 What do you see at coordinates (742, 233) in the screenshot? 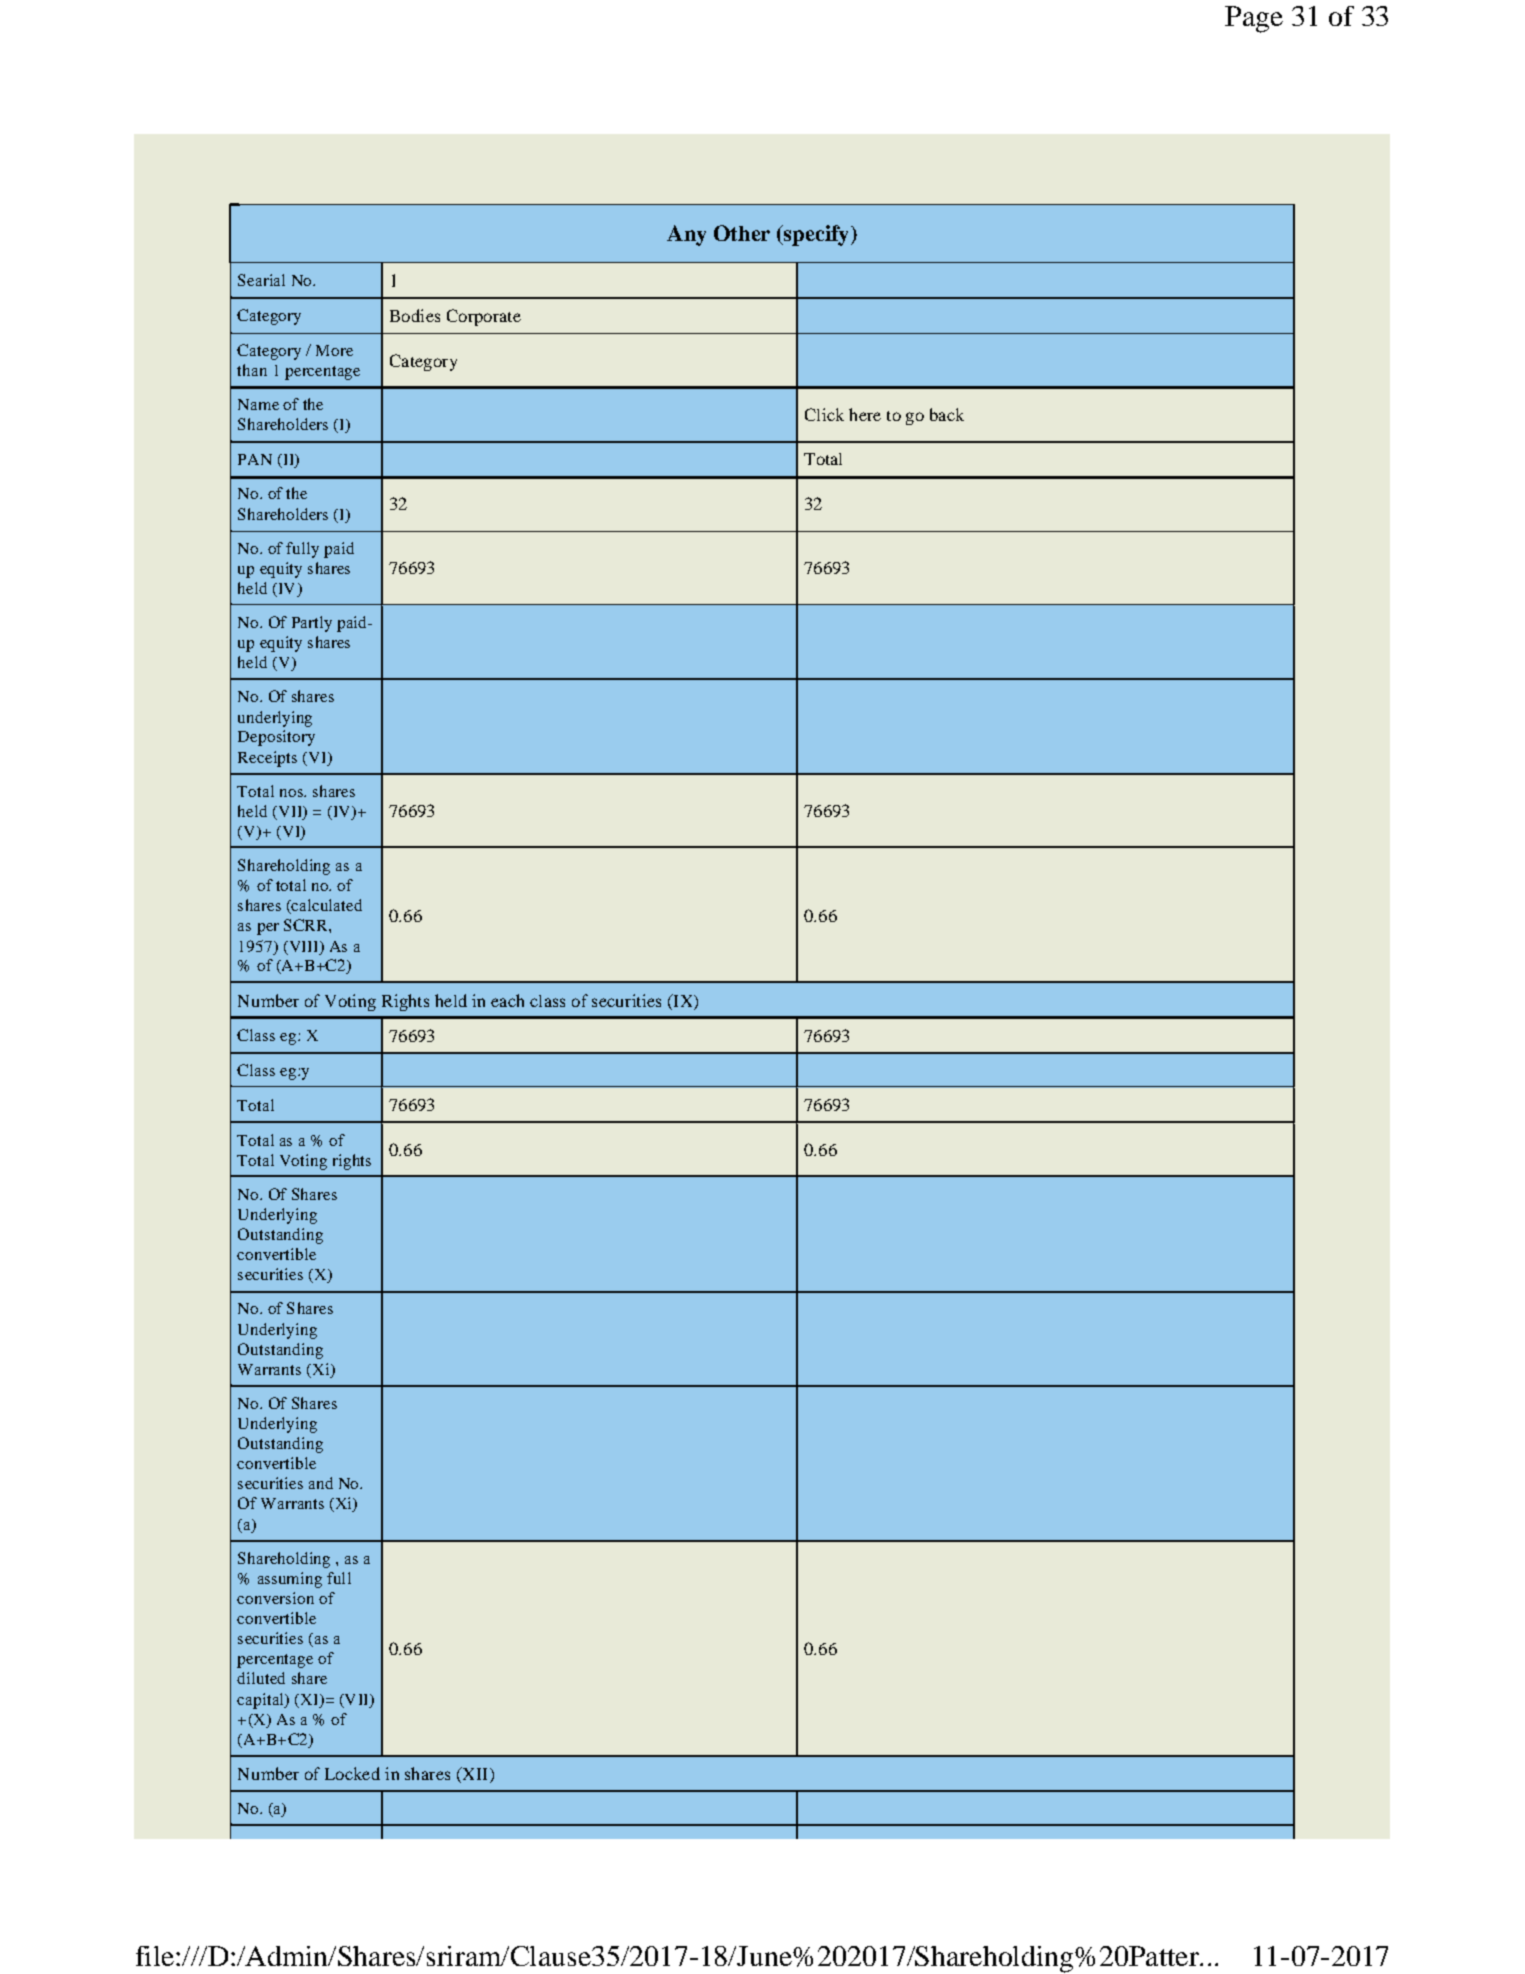
I see `Other` at bounding box center [742, 233].
